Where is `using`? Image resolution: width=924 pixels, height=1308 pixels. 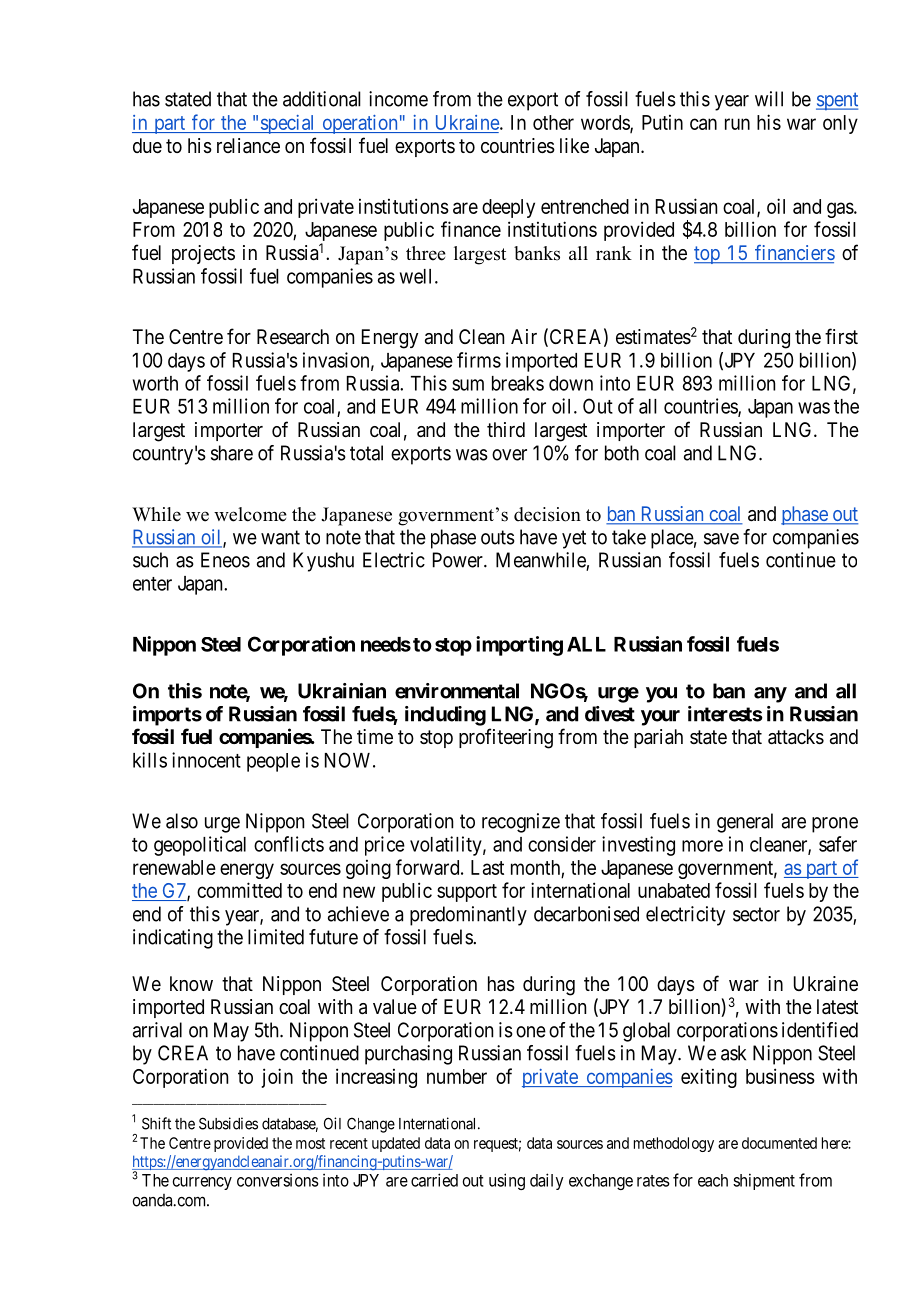
using is located at coordinates (507, 1181).
